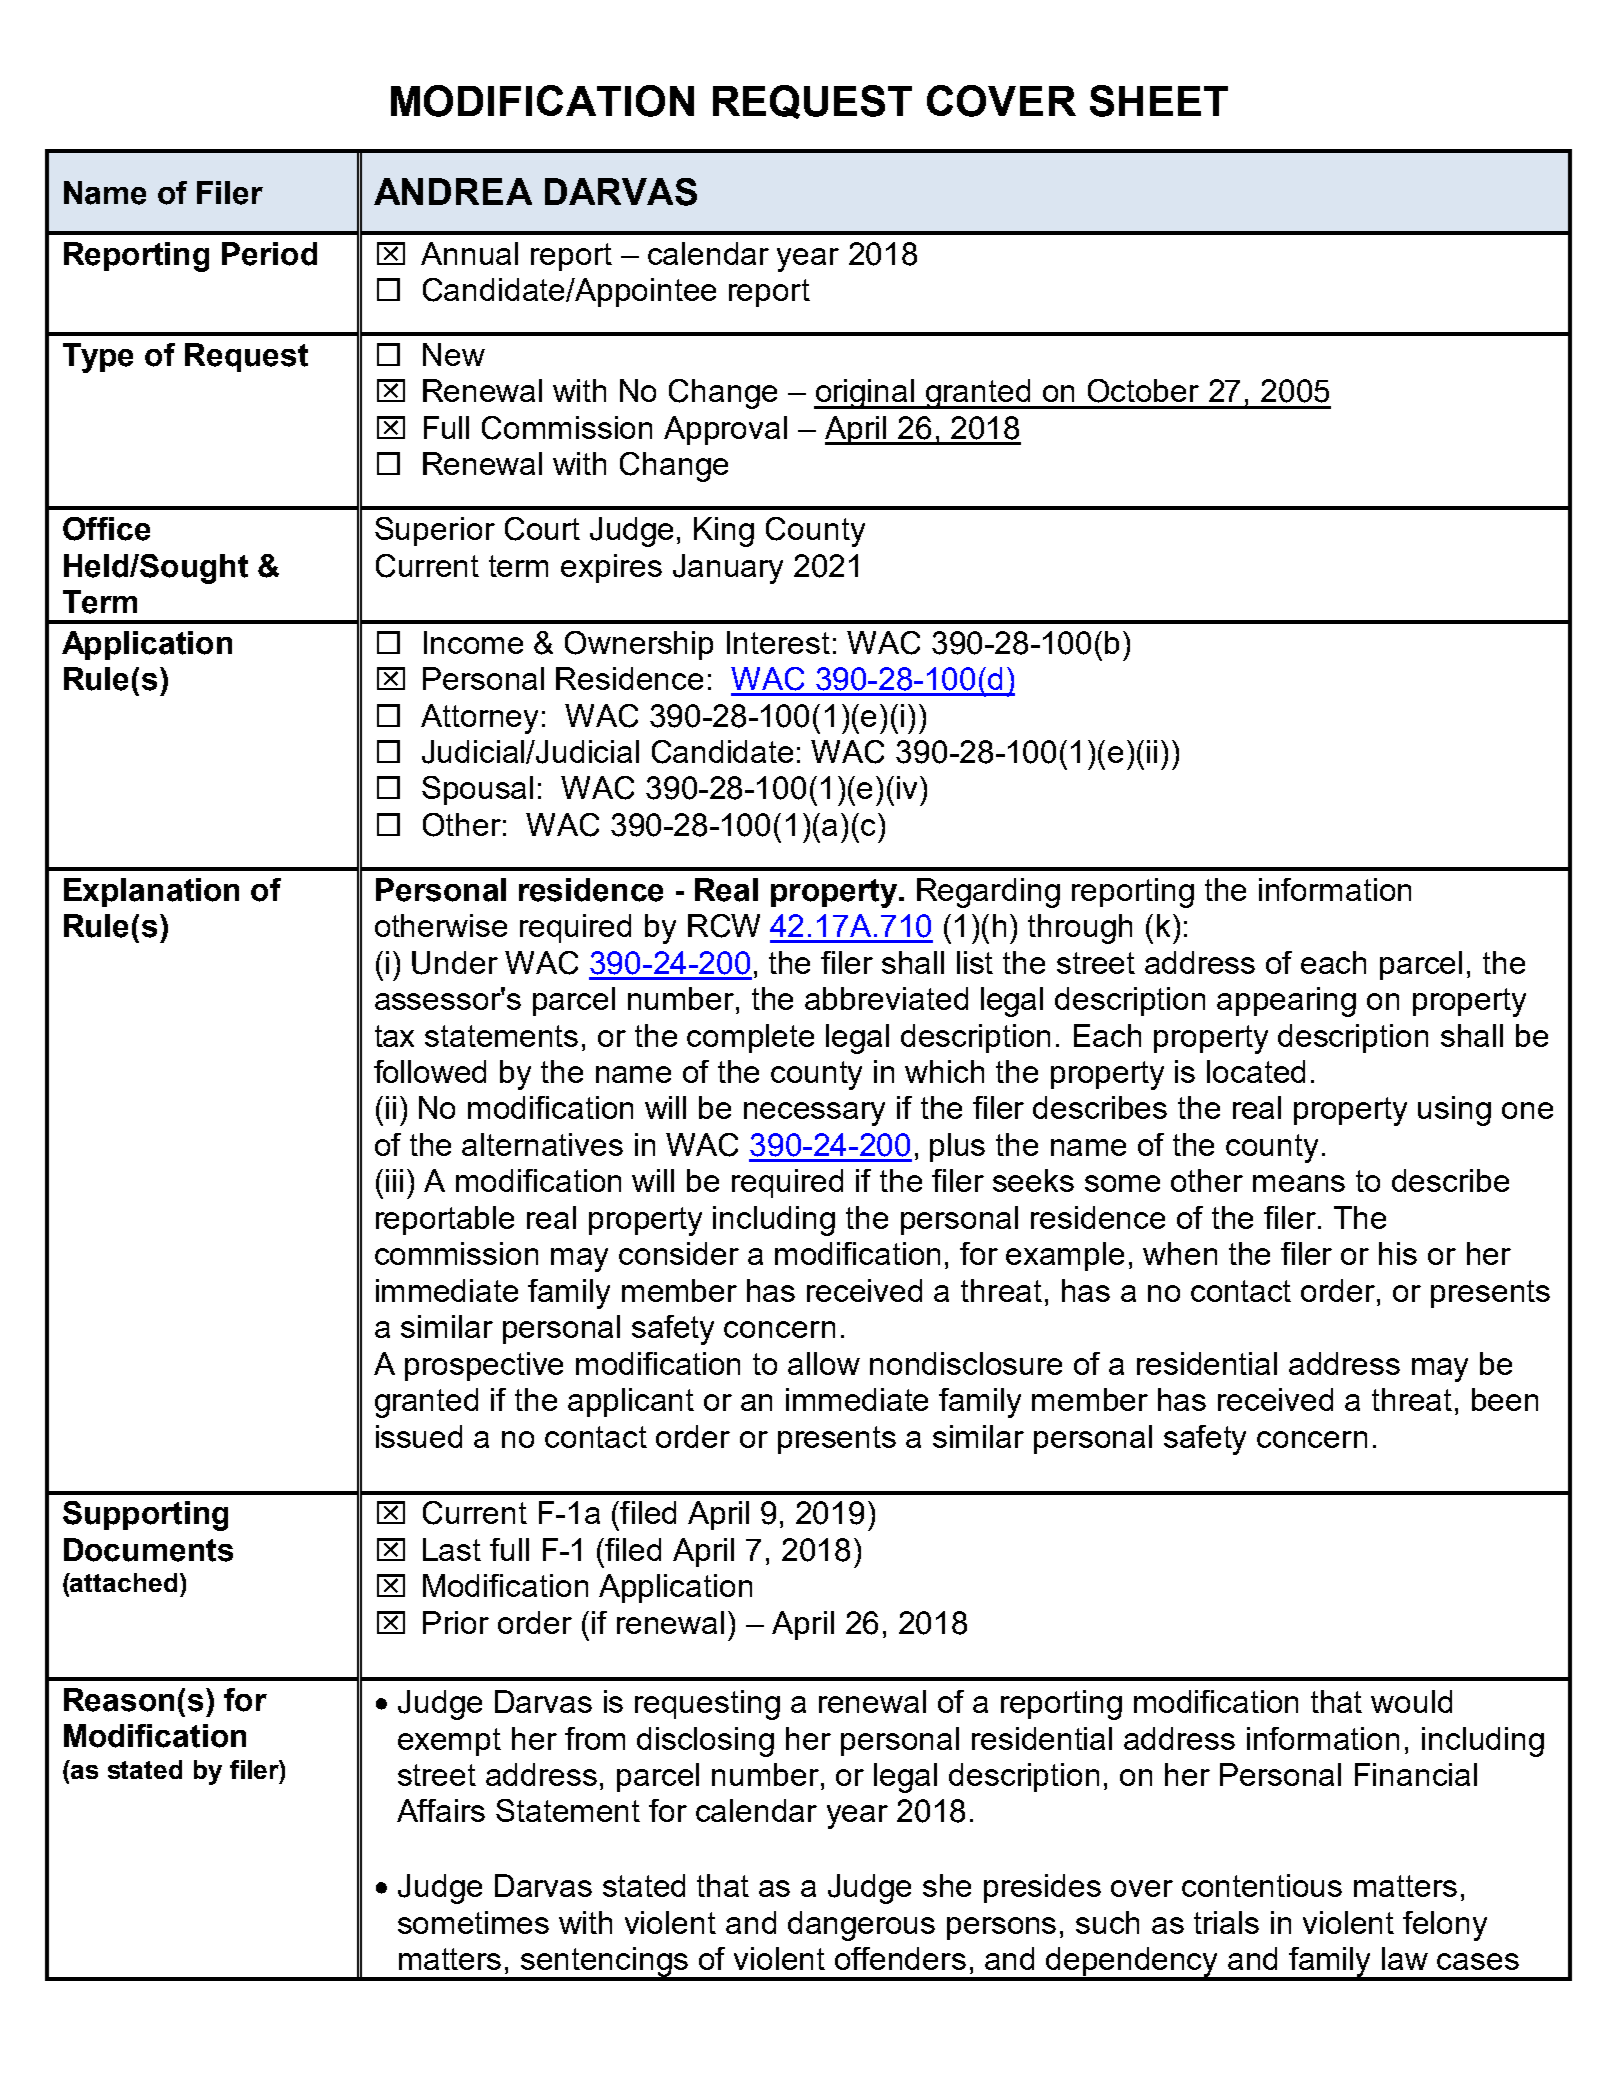 The image size is (1617, 2093). What do you see at coordinates (1286, 1002) in the image?
I see `appearing` at bounding box center [1286, 1002].
